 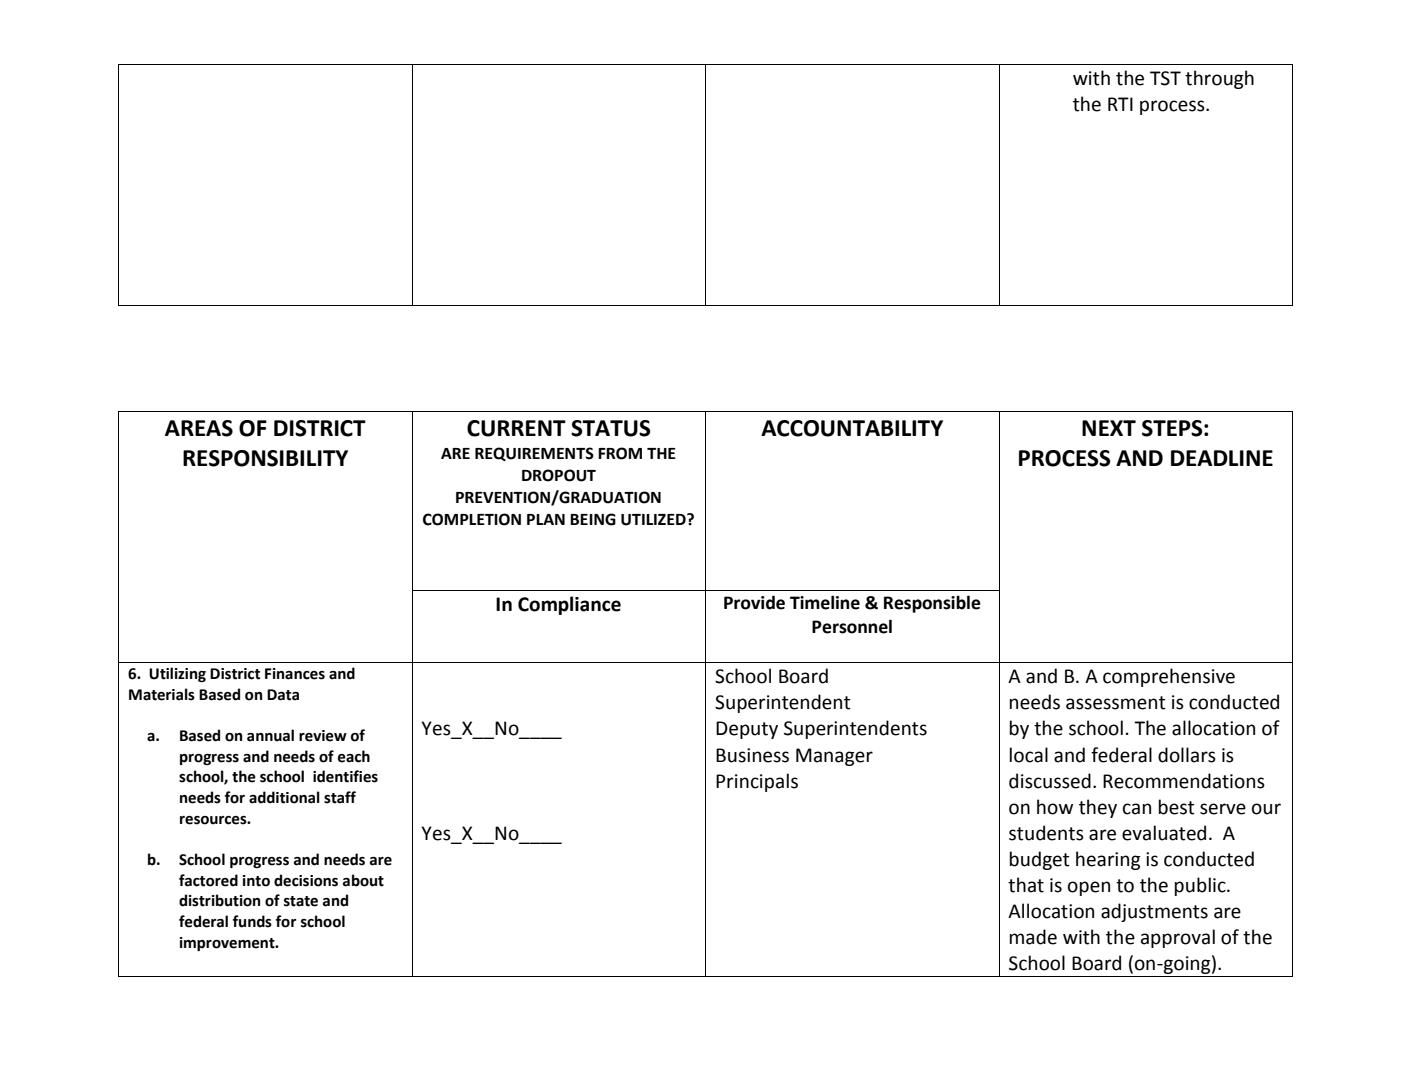 What do you see at coordinates (283, 695) in the image?
I see `Data` at bounding box center [283, 695].
